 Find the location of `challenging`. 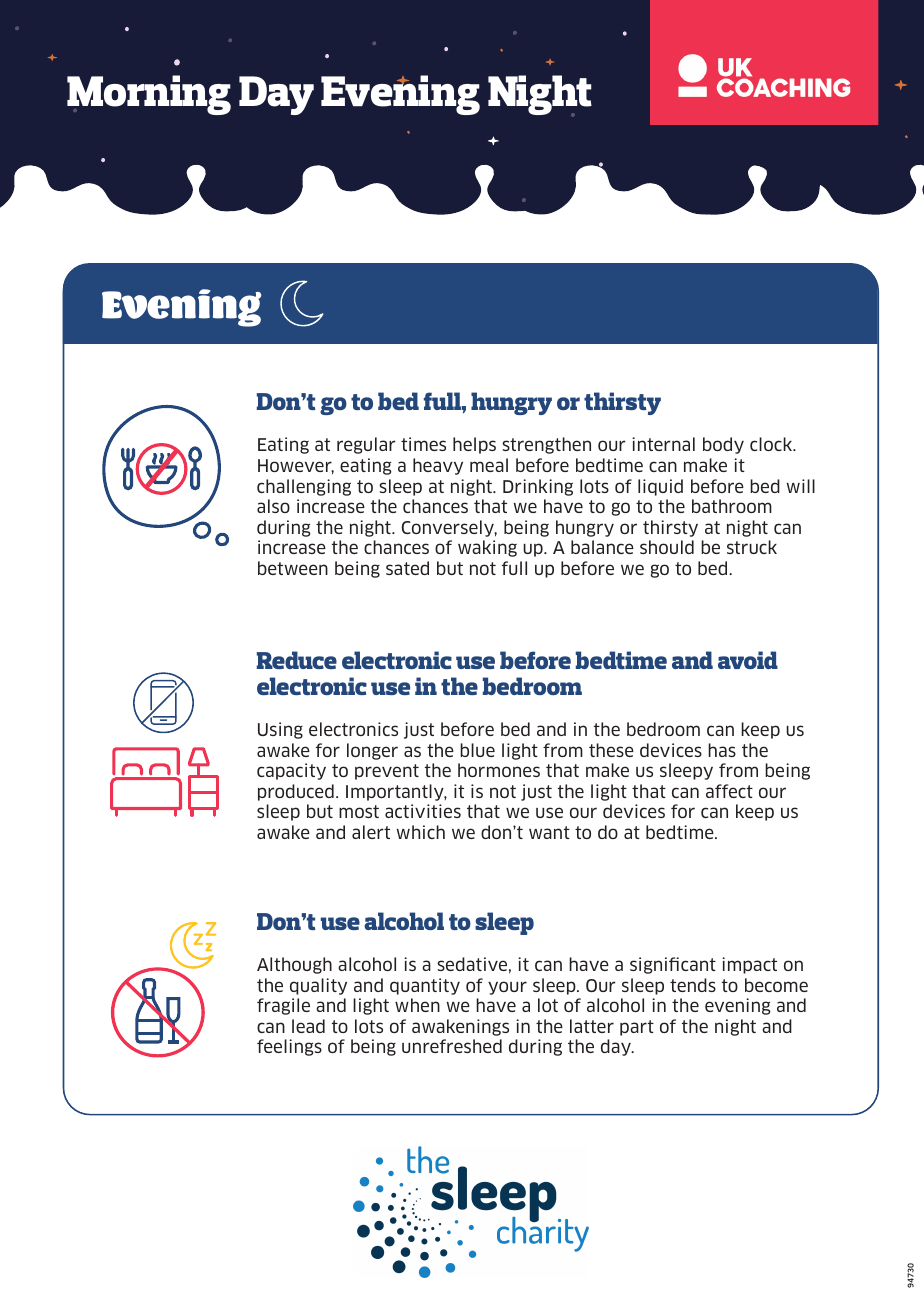

challenging is located at coordinates (304, 487).
